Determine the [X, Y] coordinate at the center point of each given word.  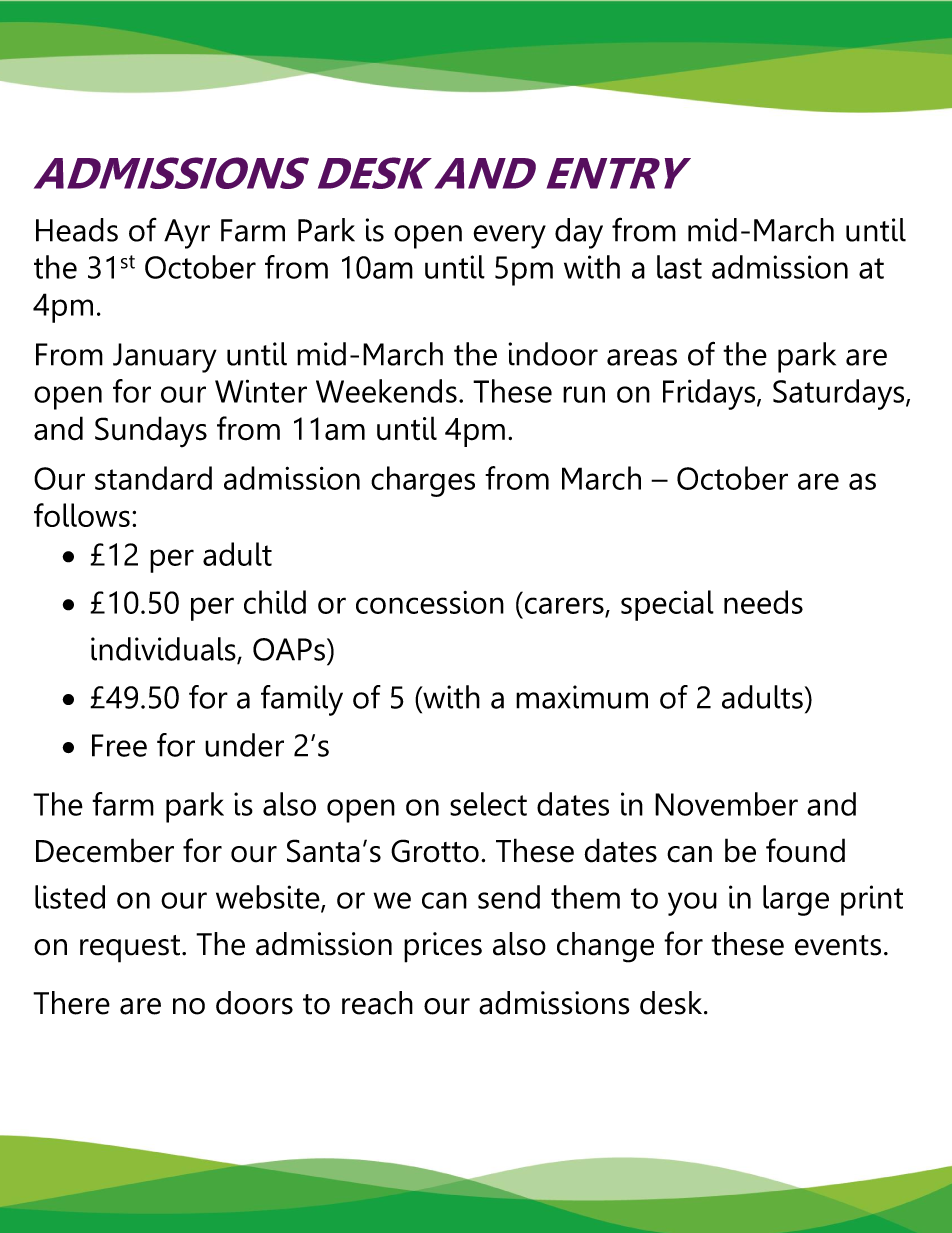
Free [119, 745]
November [726, 804]
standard [153, 478]
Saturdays [840, 394]
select [488, 804]
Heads [77, 230]
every [509, 237]
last [679, 267]
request [130, 949]
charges [423, 481]
